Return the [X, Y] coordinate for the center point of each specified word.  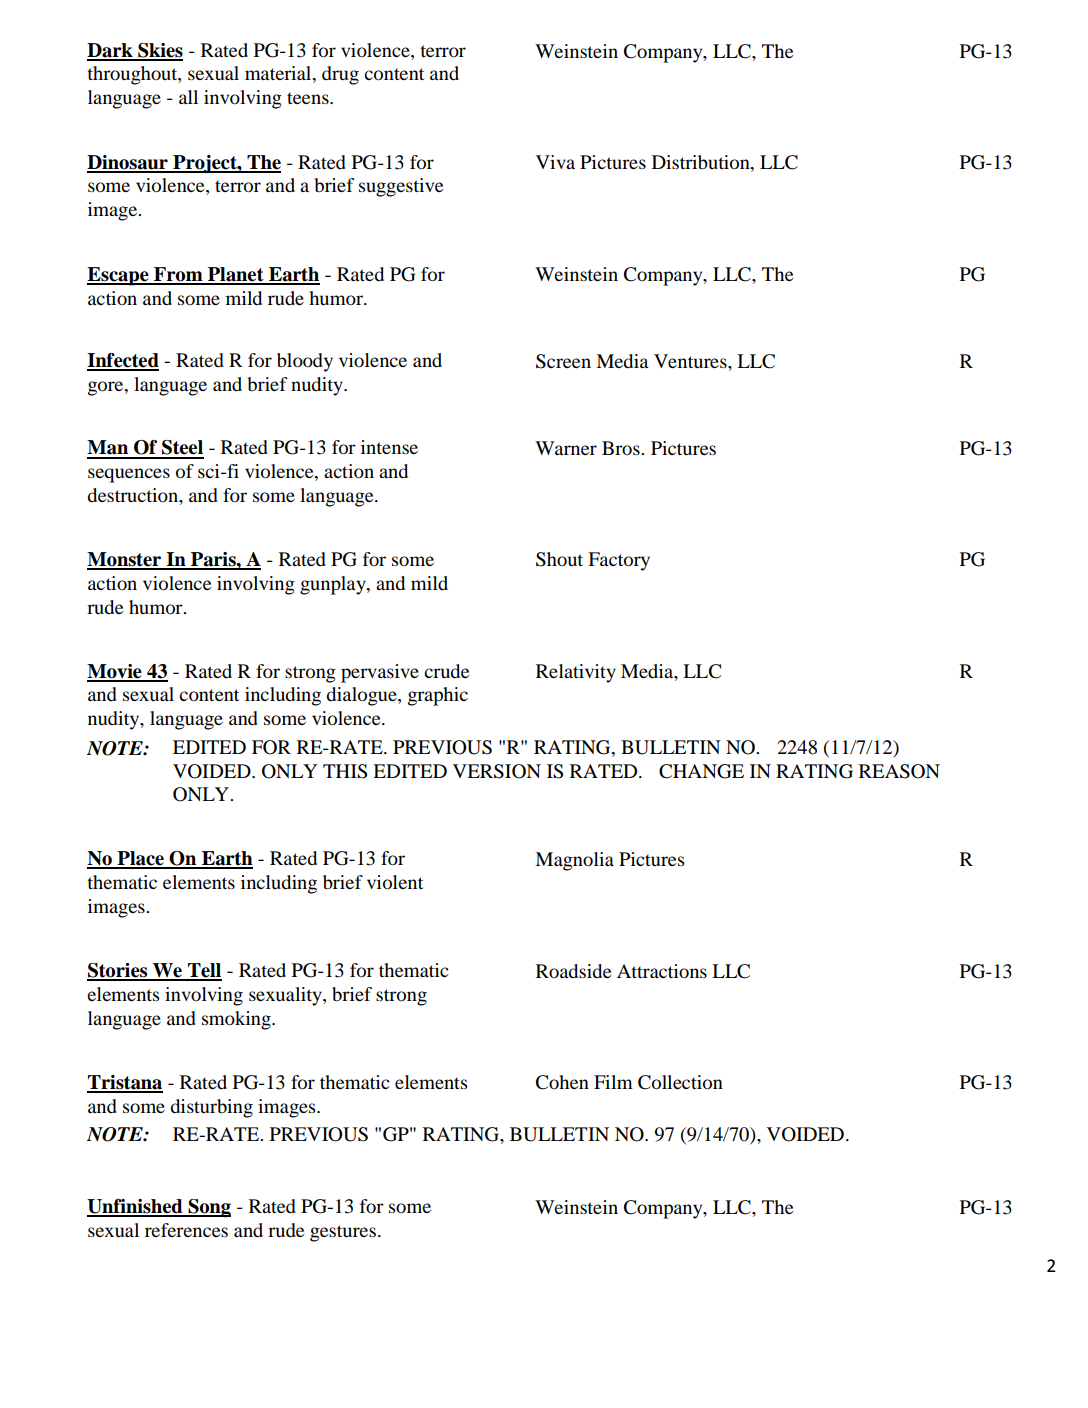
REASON [899, 771]
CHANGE [701, 771]
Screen [563, 361]
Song [208, 1208]
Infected [123, 361]
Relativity [576, 673]
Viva [555, 162]
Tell [204, 971]
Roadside [573, 971]
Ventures [691, 361]
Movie [115, 672]
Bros [622, 448]
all [188, 97]
